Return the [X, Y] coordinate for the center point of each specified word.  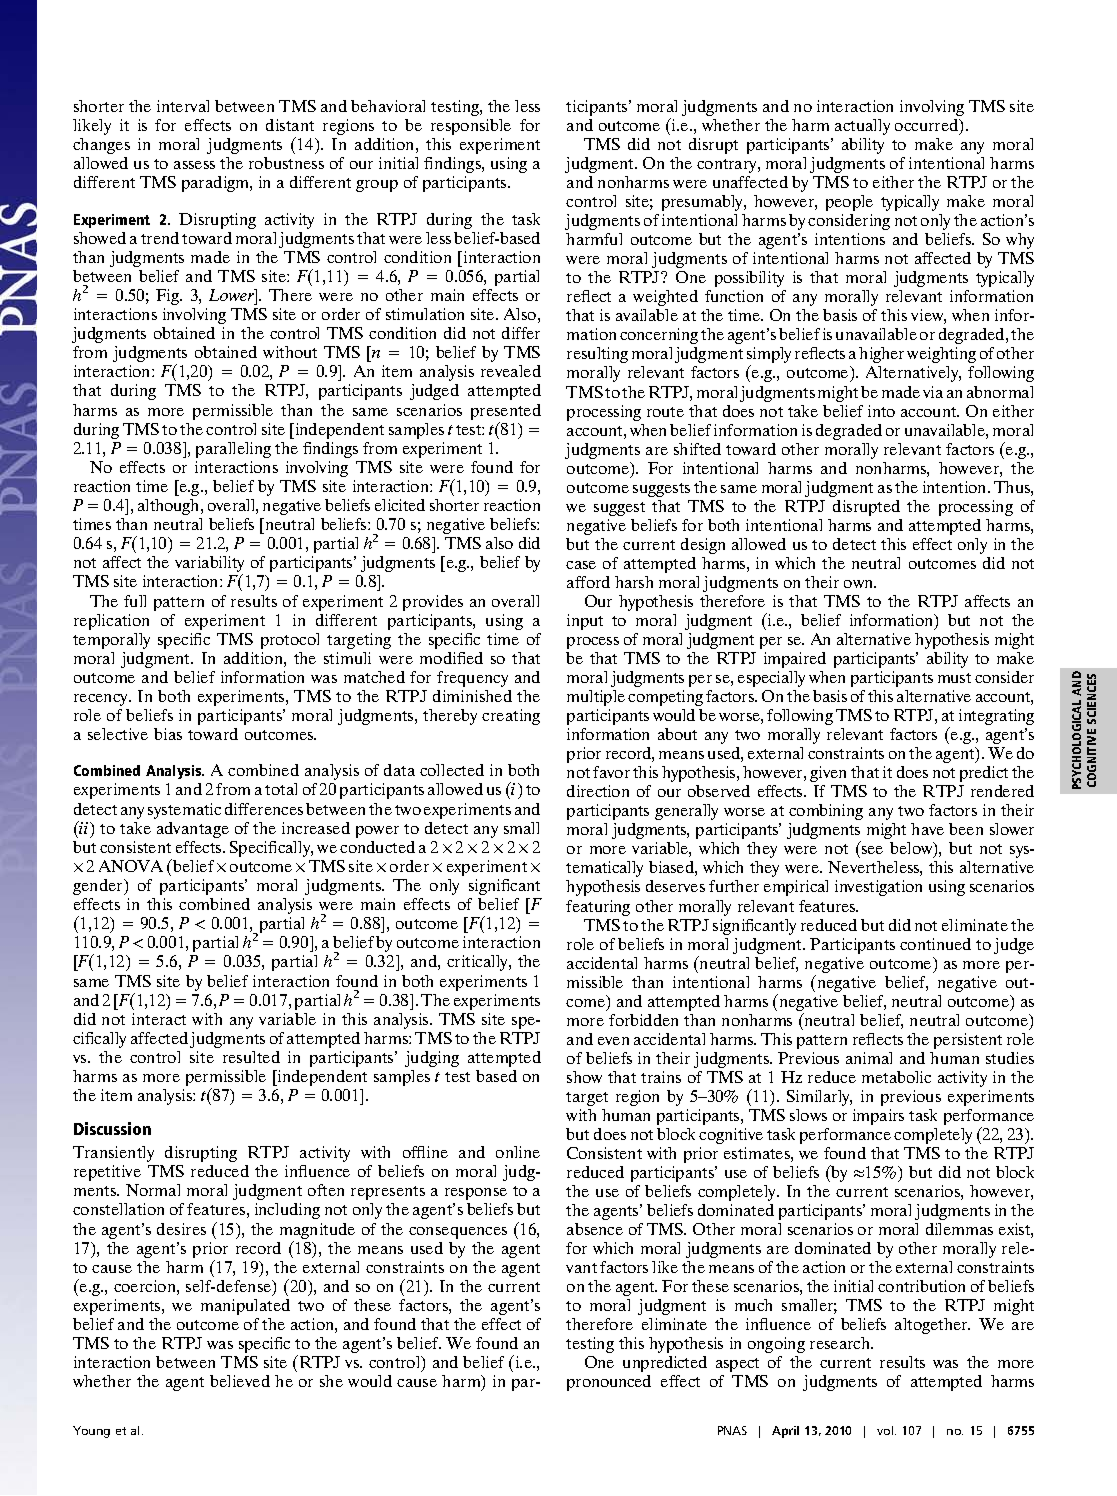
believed [240, 1381]
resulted [251, 1057]
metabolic [896, 1077]
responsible [471, 127]
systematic [184, 811]
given [828, 774]
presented [506, 413]
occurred [928, 126]
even [613, 1041]
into [881, 411]
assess [194, 165]
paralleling [233, 450]
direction [598, 791]
